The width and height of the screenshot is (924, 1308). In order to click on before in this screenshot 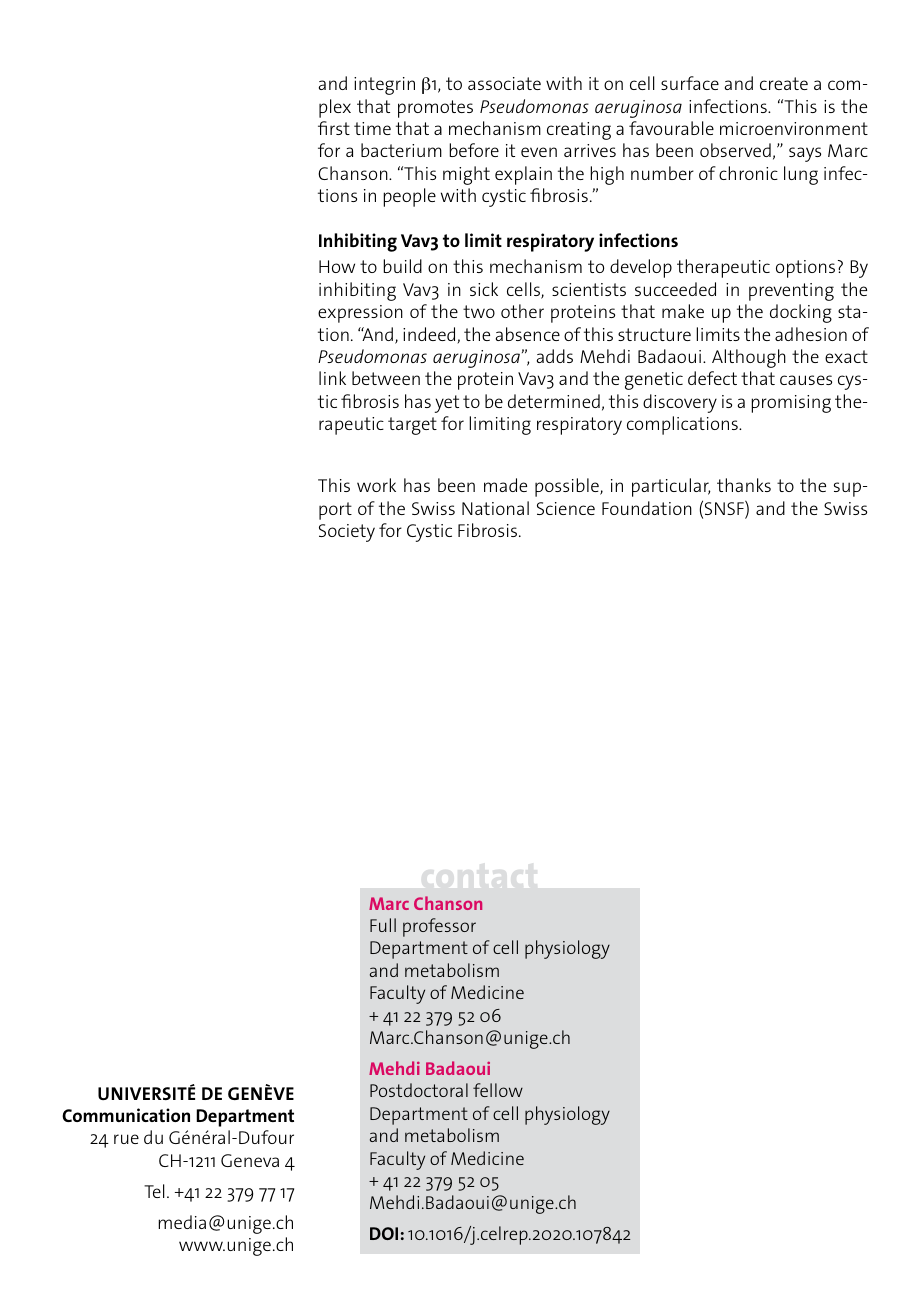, I will do `click(474, 150)`.
